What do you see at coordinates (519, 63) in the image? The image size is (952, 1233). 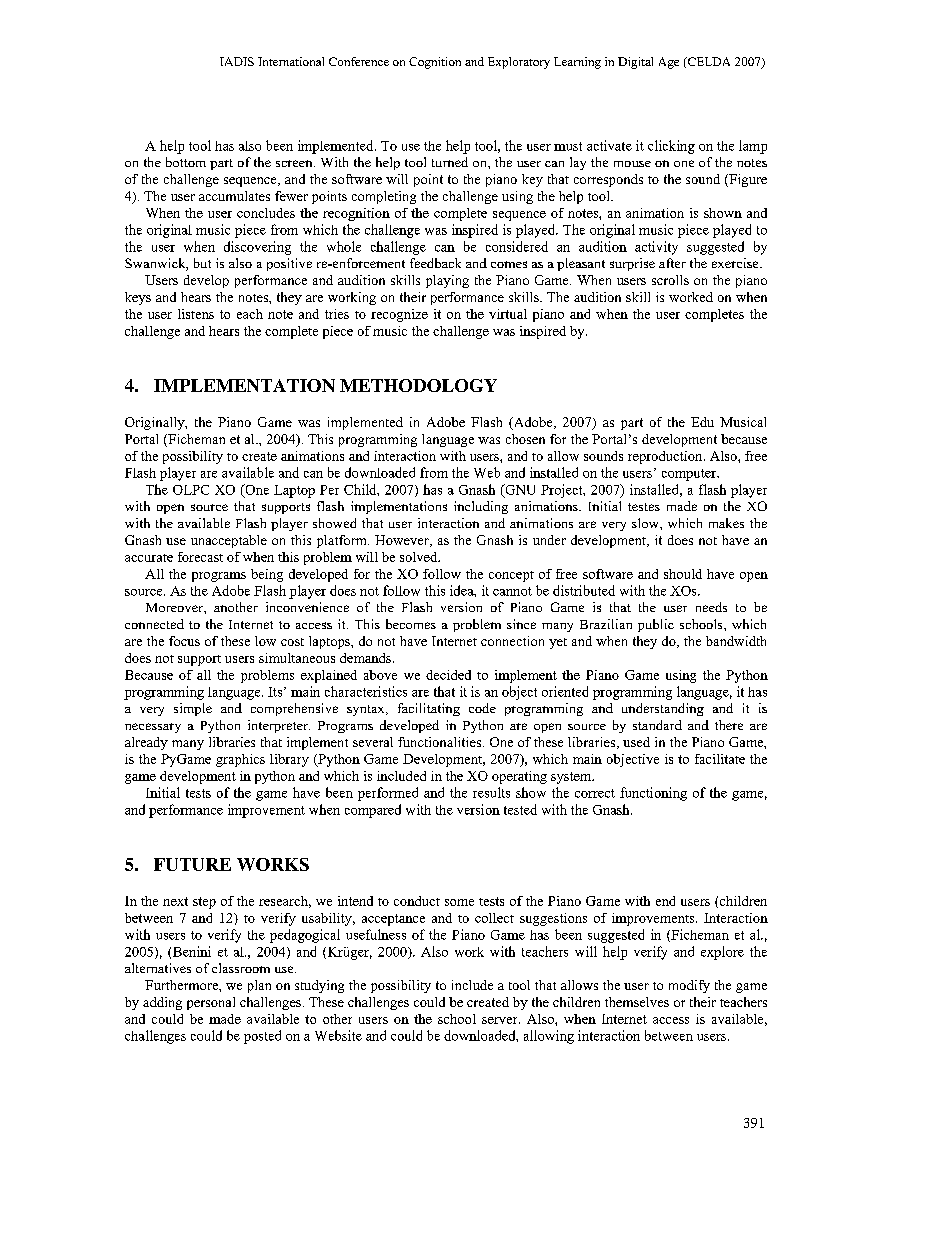 I see `Exploratory` at bounding box center [519, 63].
